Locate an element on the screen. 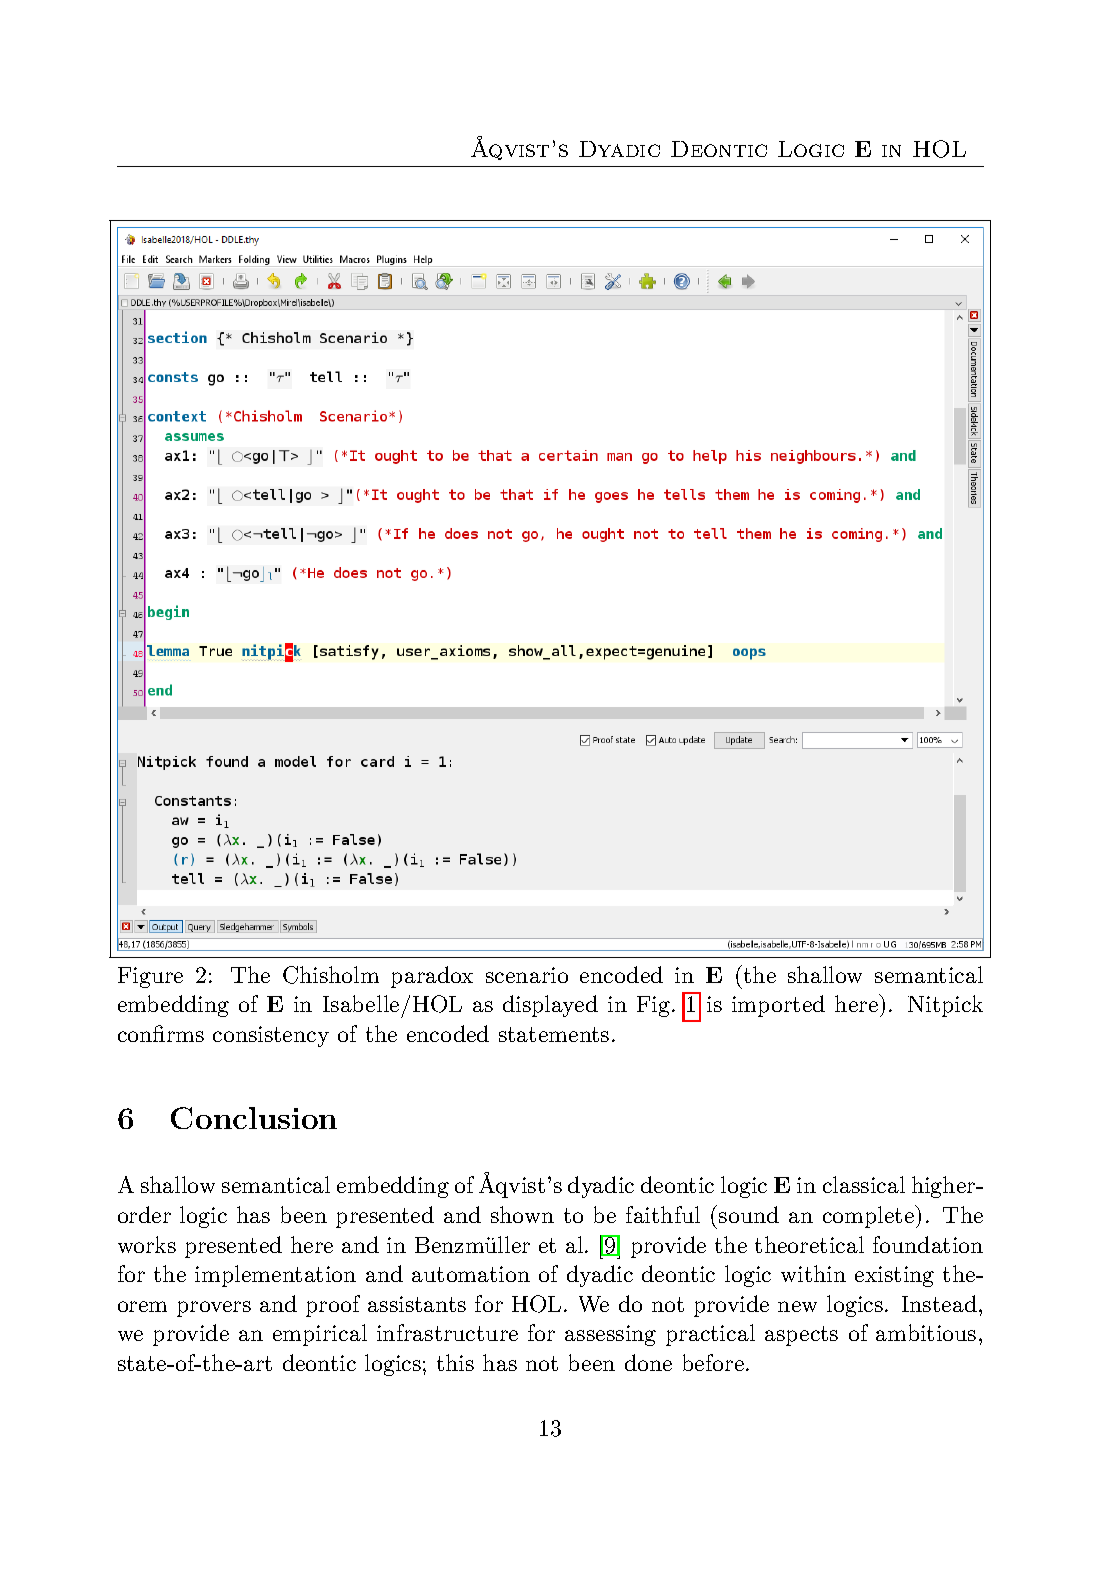 The width and height of the screenshot is (1101, 1573). scenario is located at coordinates (527, 975).
